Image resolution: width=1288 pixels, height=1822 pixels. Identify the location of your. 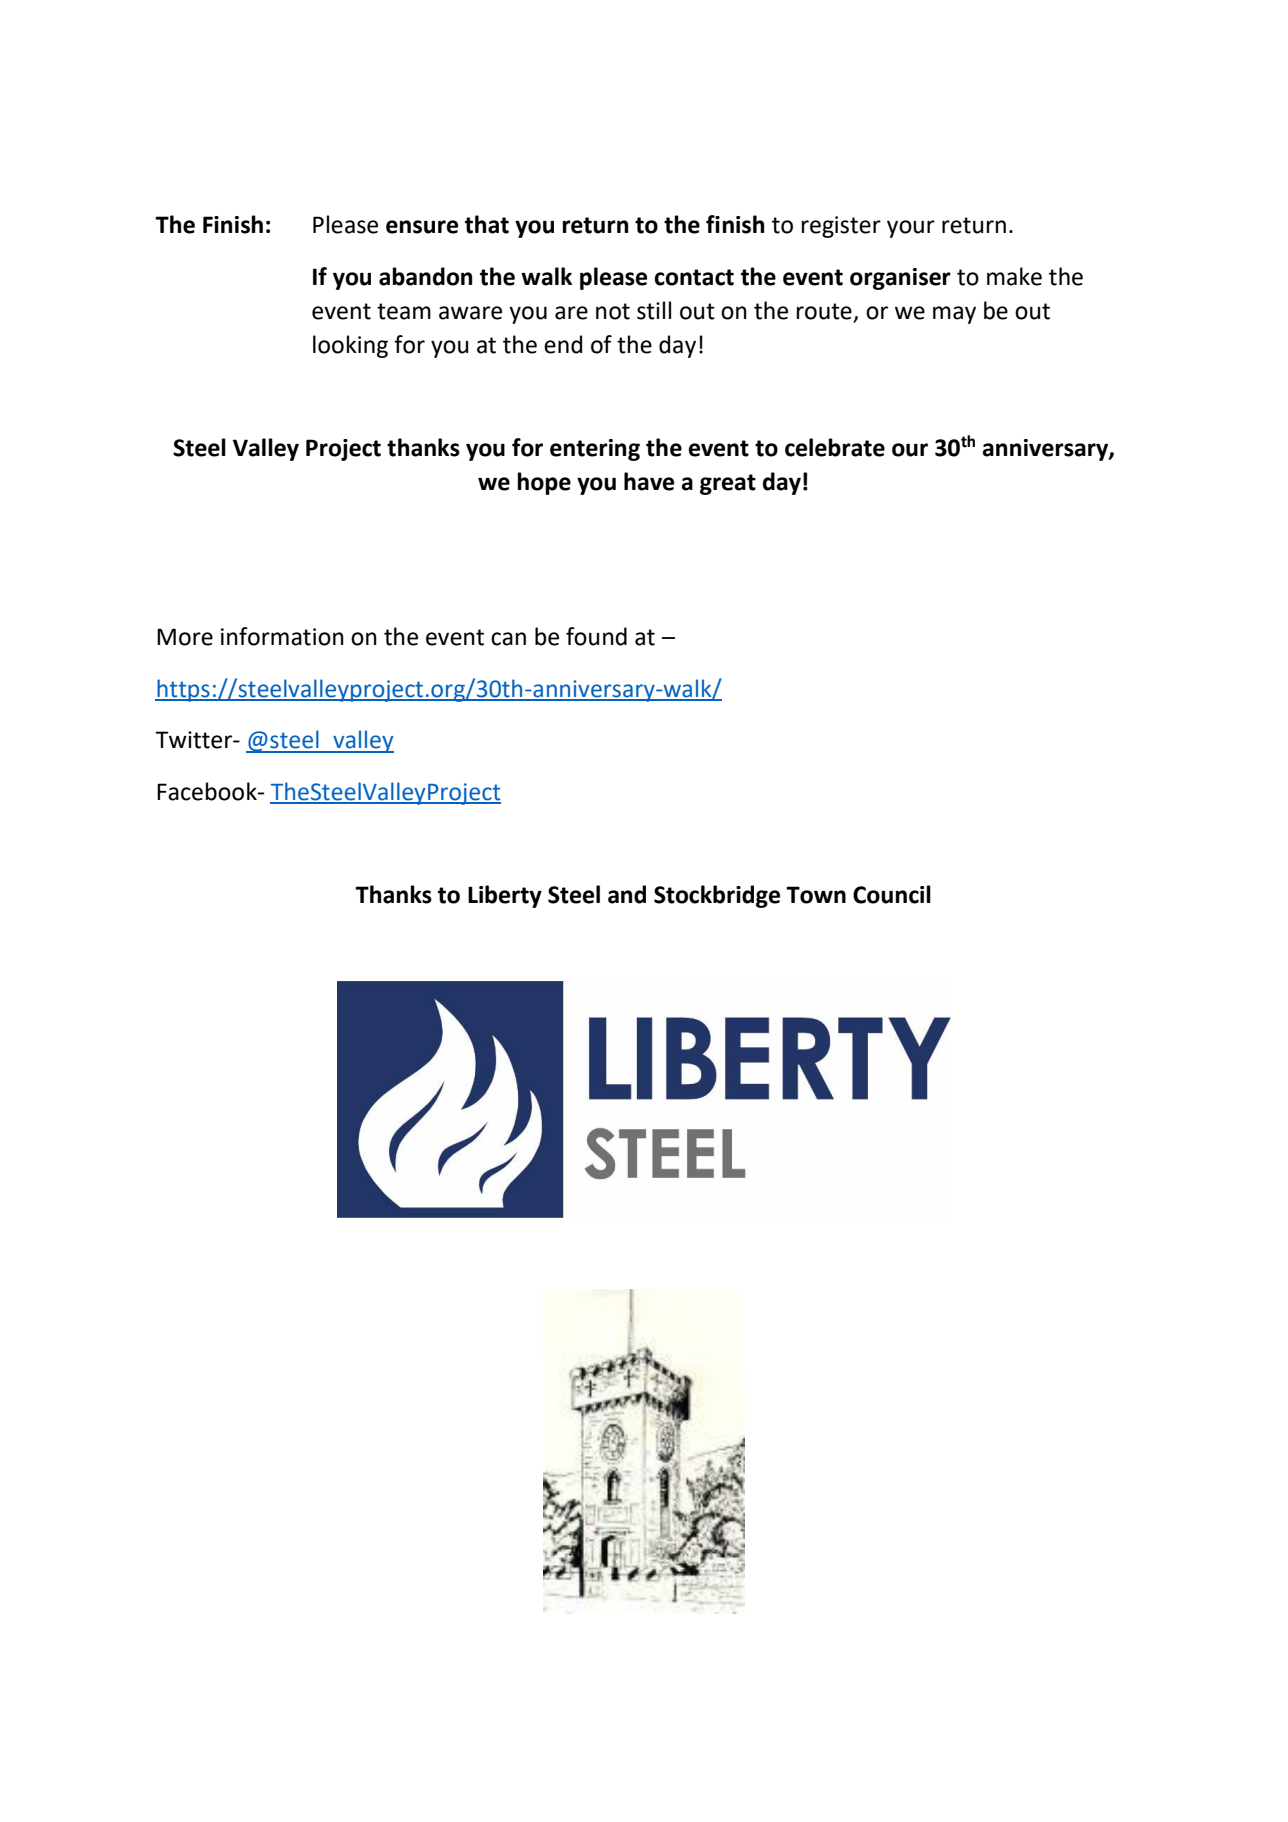
(911, 229).
